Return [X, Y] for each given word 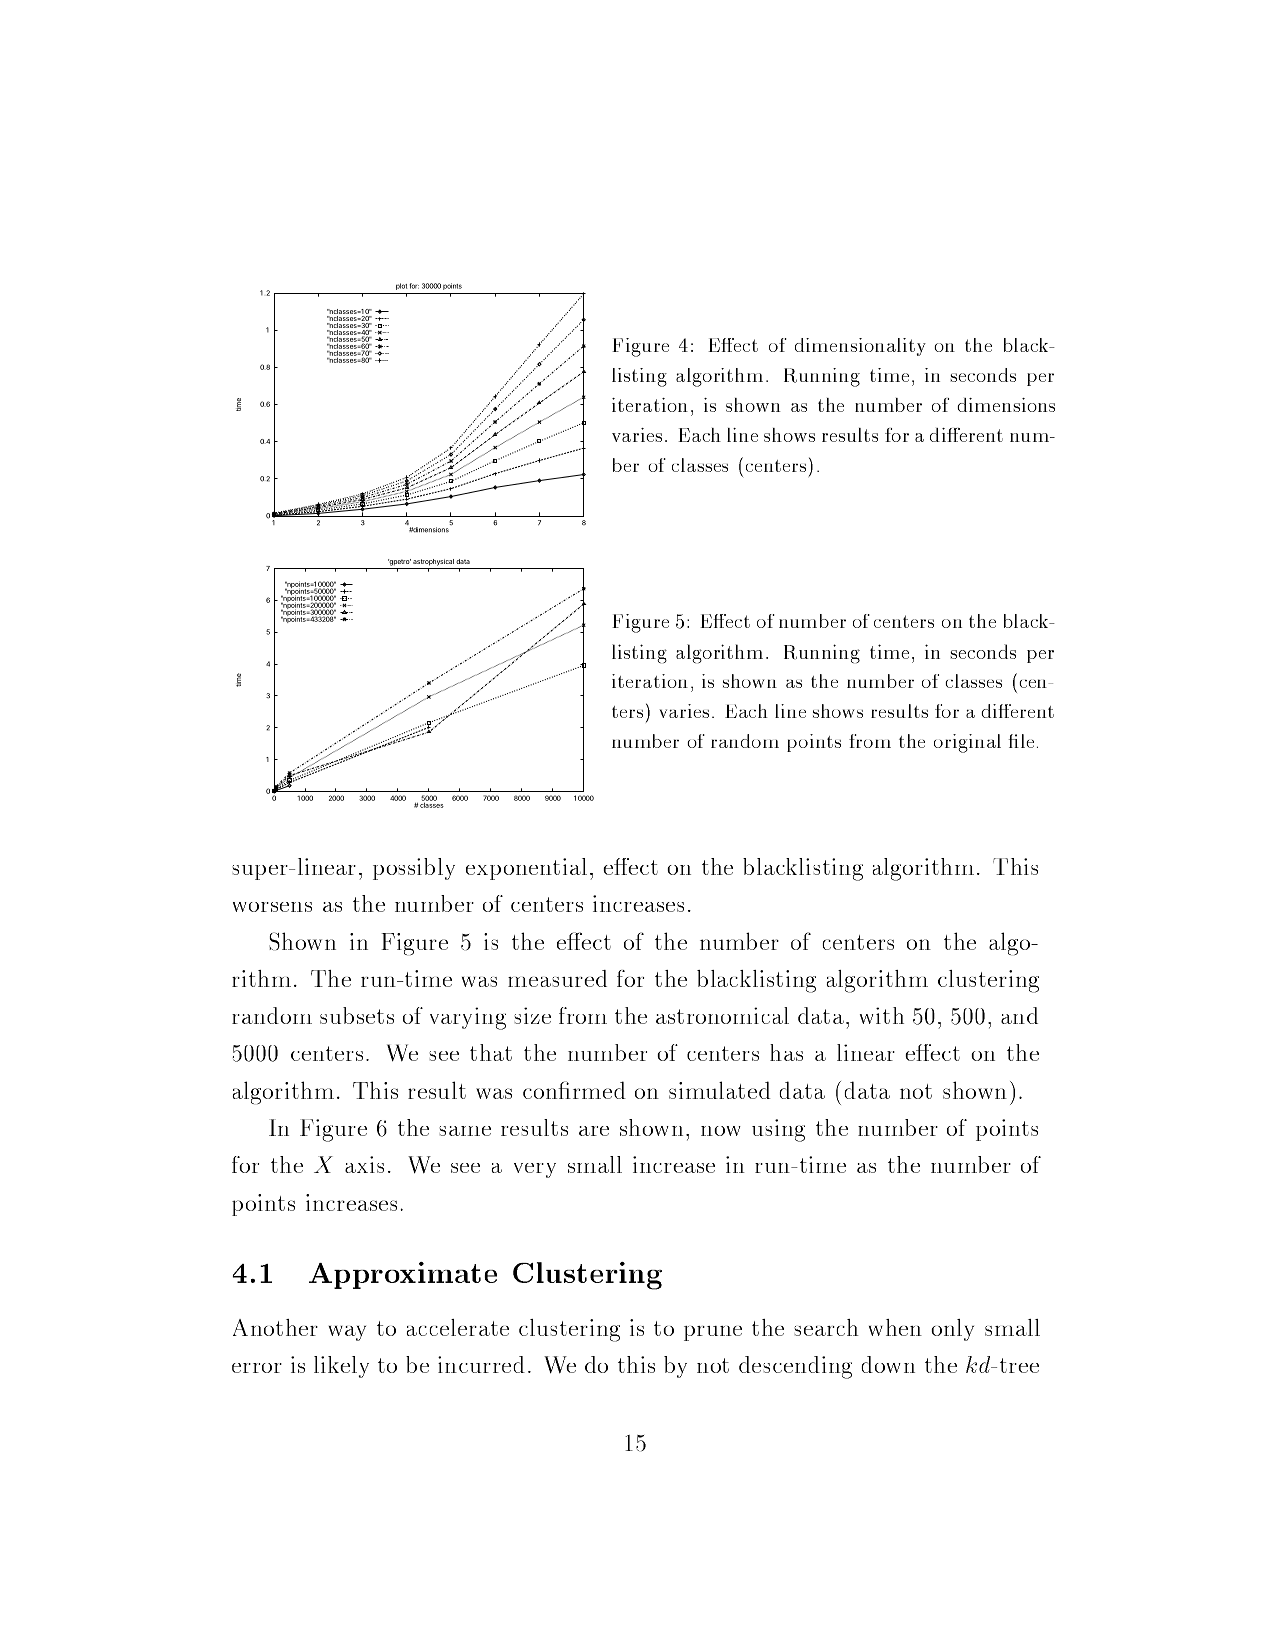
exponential [526, 869]
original [967, 743]
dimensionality [860, 347]
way [347, 1333]
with [882, 1015]
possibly [414, 869]
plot [401, 286]
